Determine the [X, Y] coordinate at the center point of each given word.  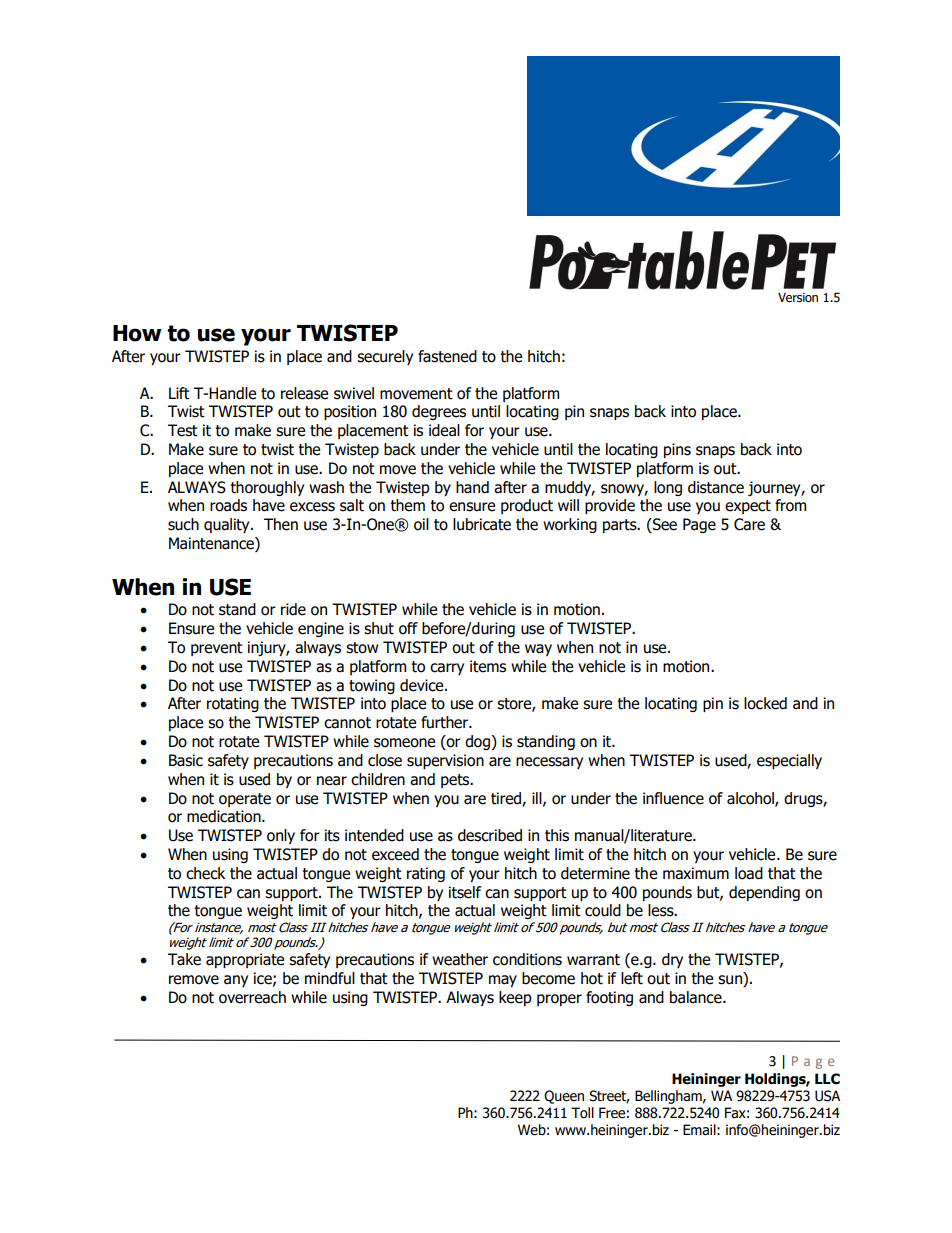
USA [827, 1096]
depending [764, 893]
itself [465, 892]
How [137, 333]
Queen [564, 1097]
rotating [233, 704]
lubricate [482, 524]
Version [798, 298]
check [205, 873]
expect [748, 507]
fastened [447, 356]
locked [765, 703]
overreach [252, 997]
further [445, 722]
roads [228, 505]
